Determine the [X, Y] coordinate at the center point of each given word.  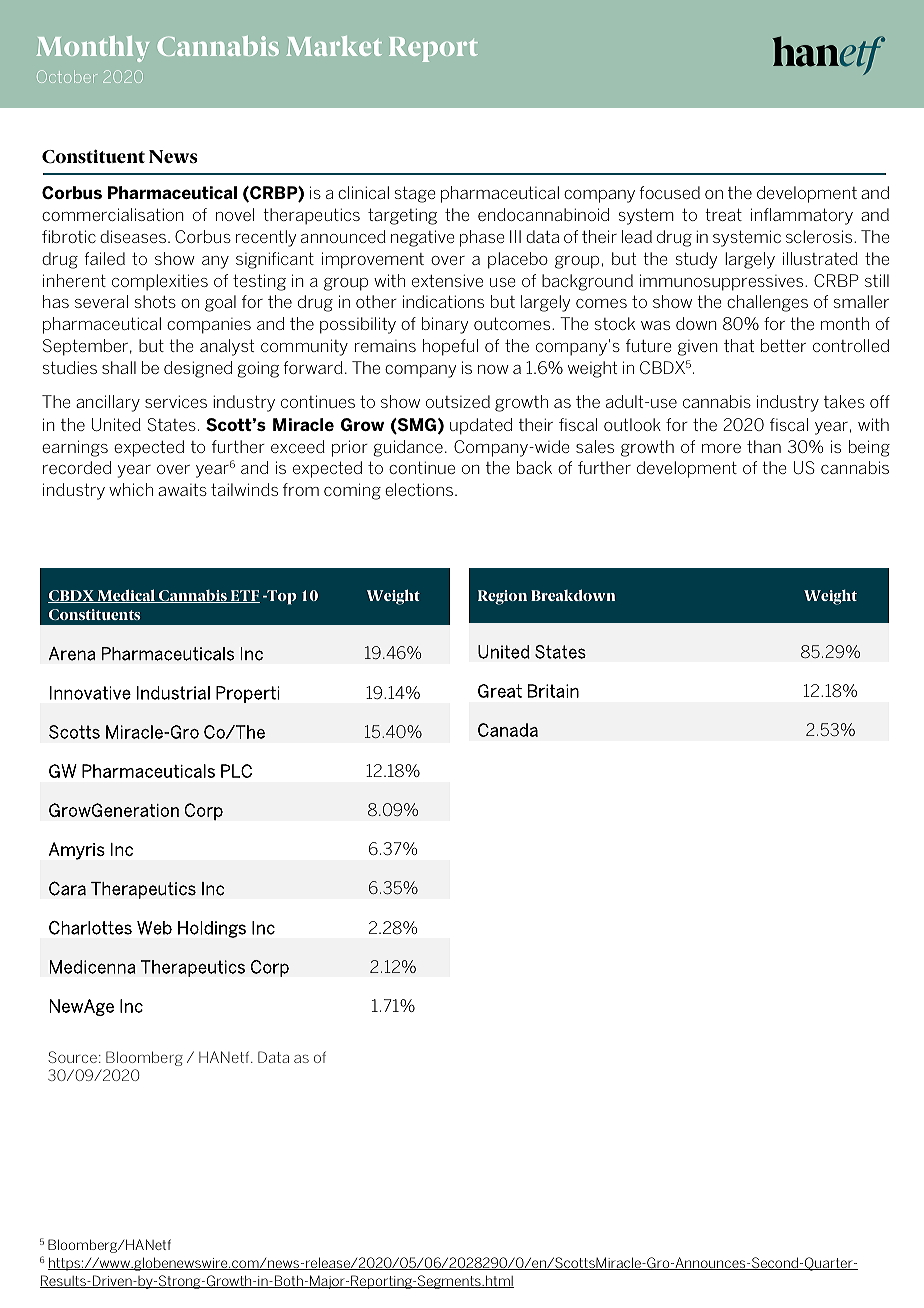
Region [502, 597]
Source [72, 1057]
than [764, 446]
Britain [553, 691]
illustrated [820, 258]
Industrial [173, 693]
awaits [182, 490]
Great [500, 691]
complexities [160, 282]
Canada [508, 730]
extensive [447, 280]
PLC [236, 771]
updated [481, 426]
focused [669, 192]
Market [334, 46]
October [67, 76]
